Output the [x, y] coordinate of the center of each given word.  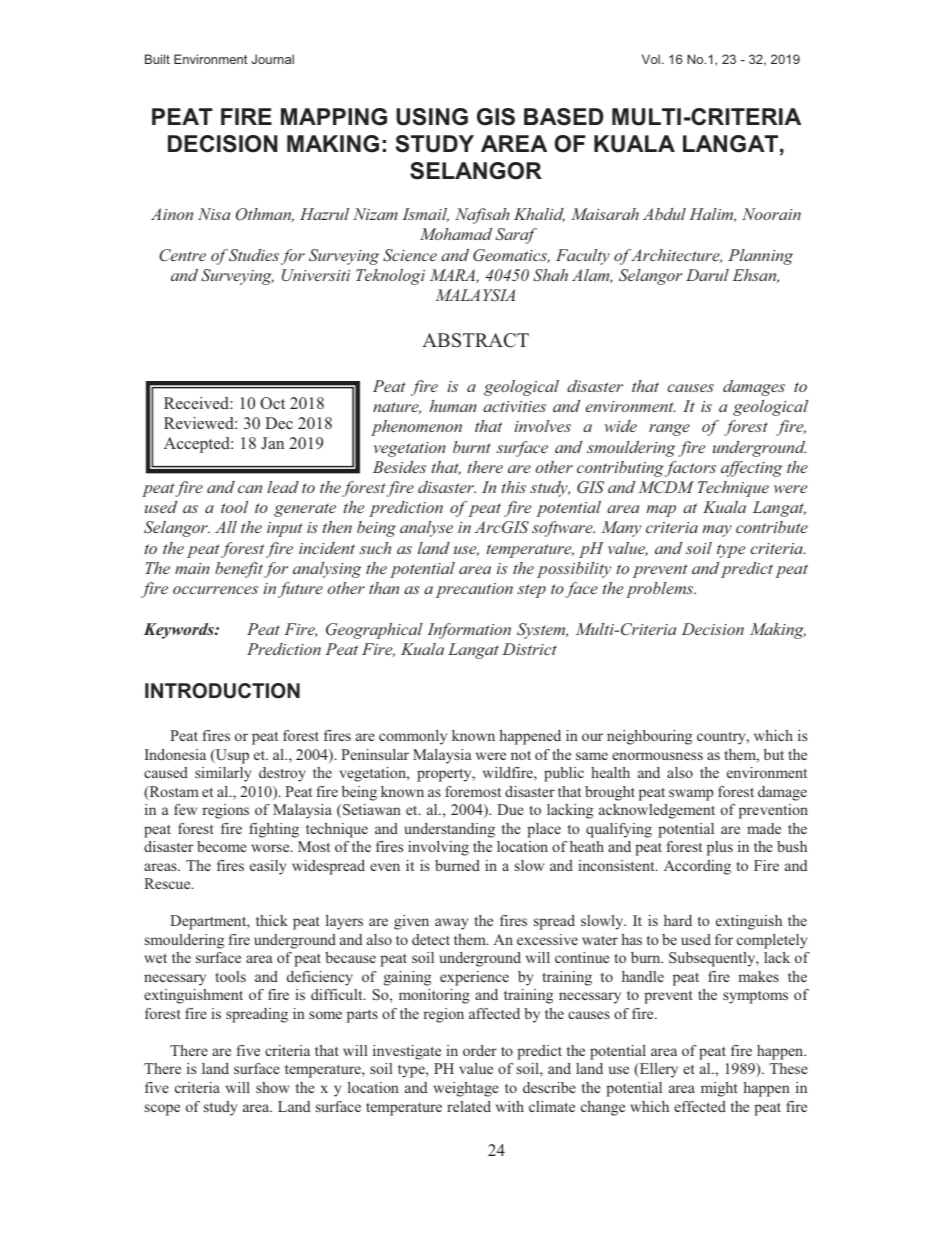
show [272, 1087]
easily [268, 867]
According [697, 867]
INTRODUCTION [222, 691]
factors [690, 469]
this [514, 487]
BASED [563, 117]
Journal [272, 59]
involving [438, 848]
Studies [252, 255]
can [250, 489]
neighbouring [649, 737]
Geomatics [511, 256]
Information [469, 631]
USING [432, 117]
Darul [707, 275]
